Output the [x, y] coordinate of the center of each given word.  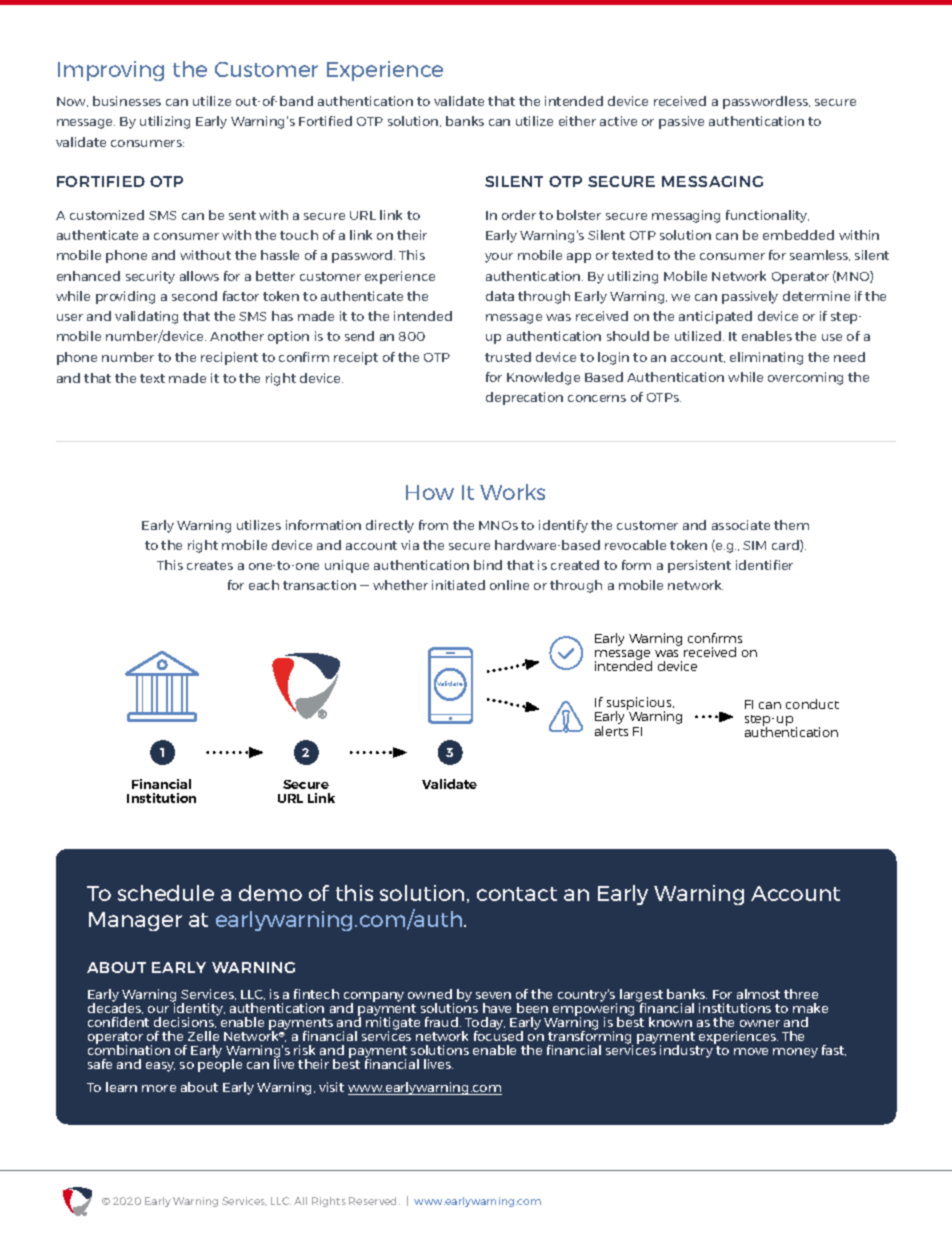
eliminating [766, 358]
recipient [229, 358]
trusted [508, 357]
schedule [166, 893]
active [618, 121]
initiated [458, 585]
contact [517, 894]
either [577, 121]
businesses [127, 101]
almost [758, 994]
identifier [764, 565]
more [159, 1088]
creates [210, 565]
